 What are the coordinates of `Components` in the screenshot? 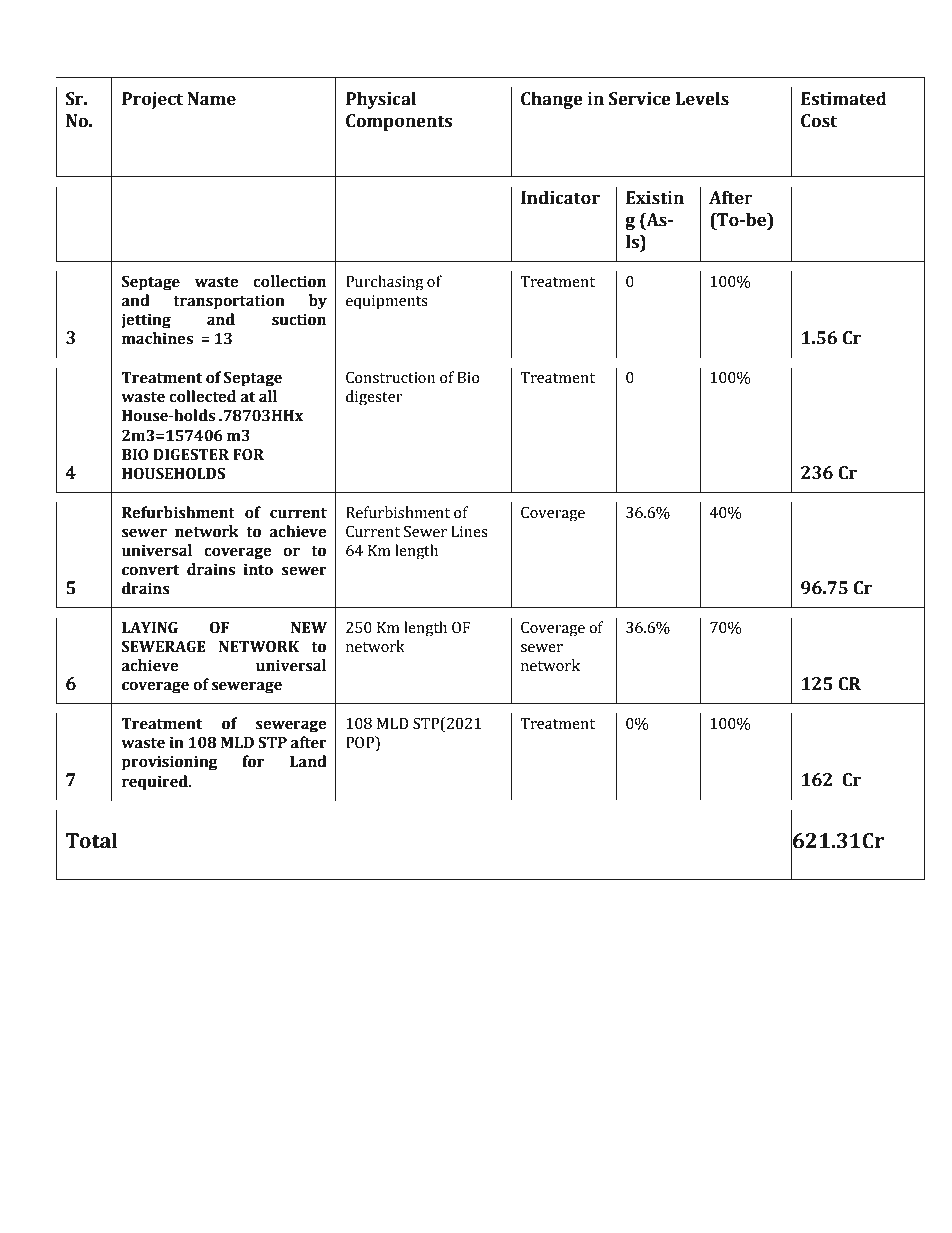 It's located at (399, 122).
